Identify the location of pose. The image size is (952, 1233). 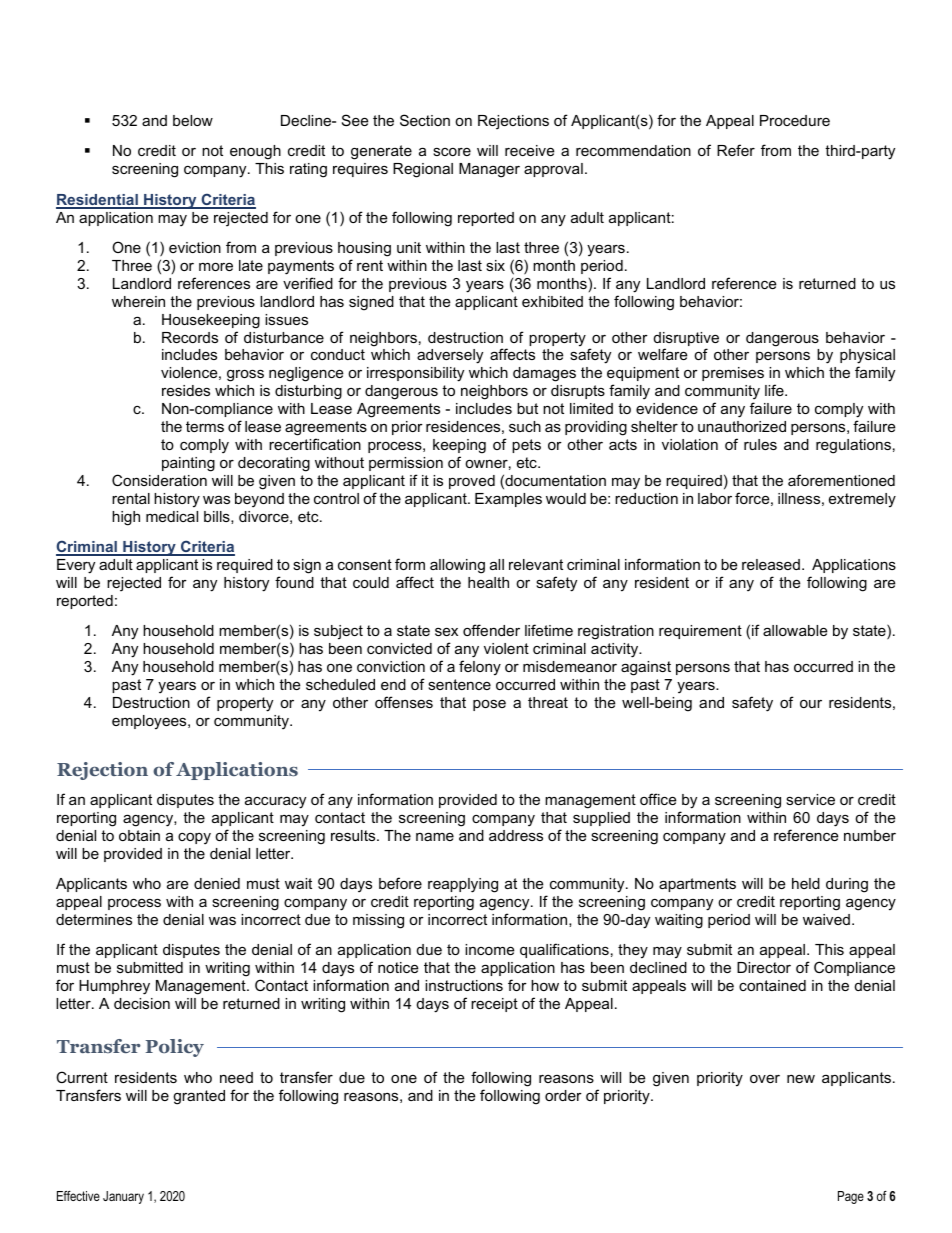
(489, 705).
